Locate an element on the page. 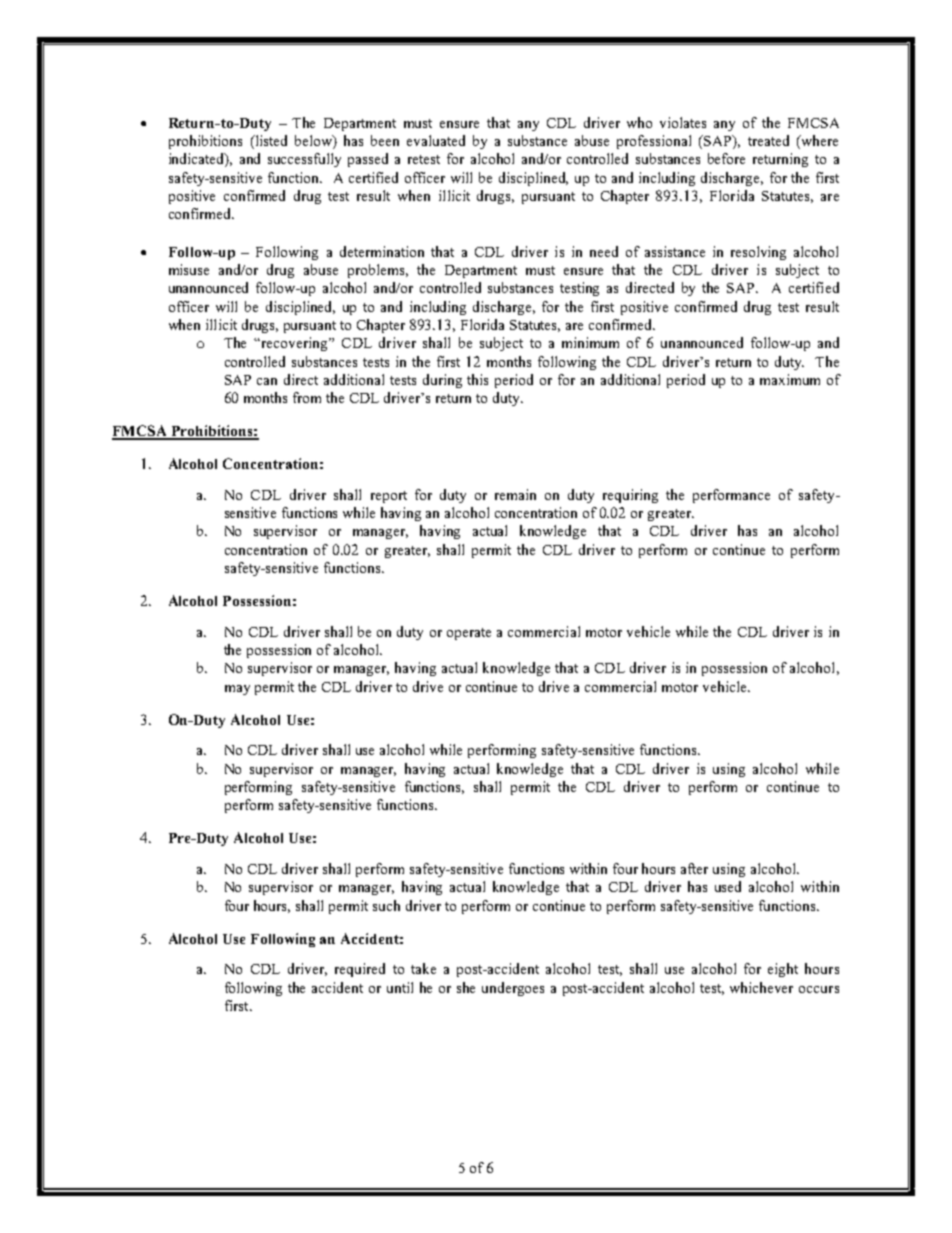 The image size is (952, 1233). requiring is located at coordinates (630, 496).
